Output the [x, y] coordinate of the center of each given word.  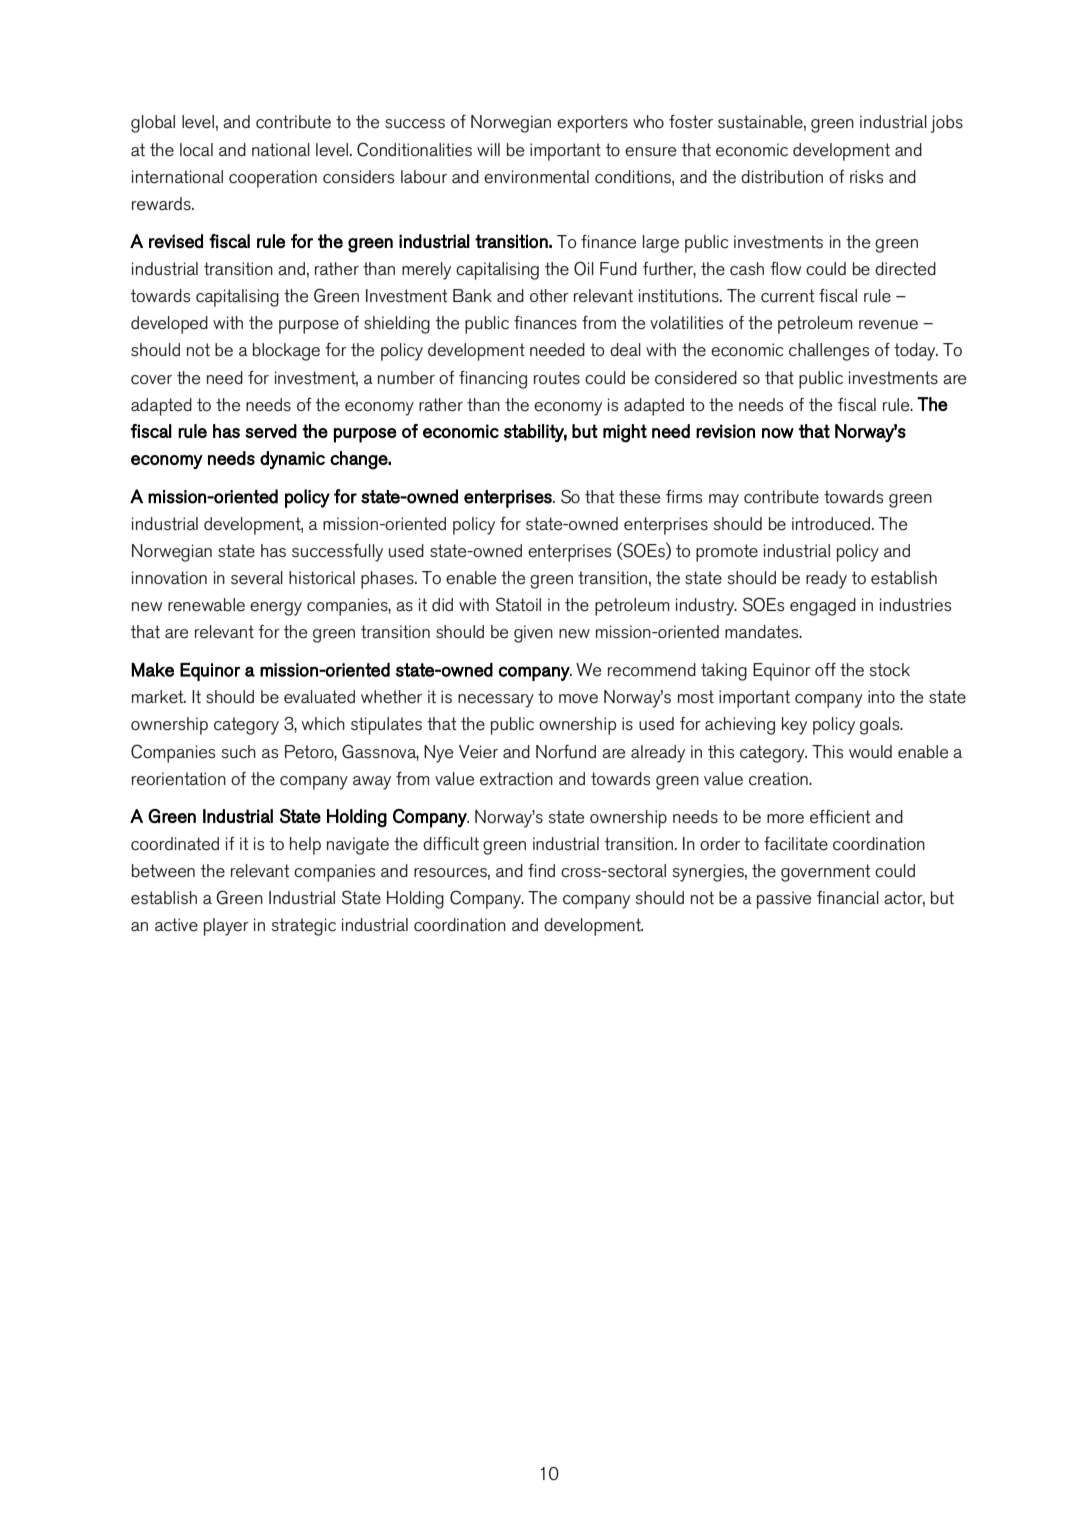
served [271, 431]
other [549, 296]
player [226, 927]
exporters [592, 124]
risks [866, 177]
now [778, 433]
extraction [516, 779]
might [625, 433]
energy [276, 609]
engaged [823, 607]
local [196, 150]
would [870, 751]
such [239, 752]
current [787, 296]
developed [169, 325]
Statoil [518, 604]
